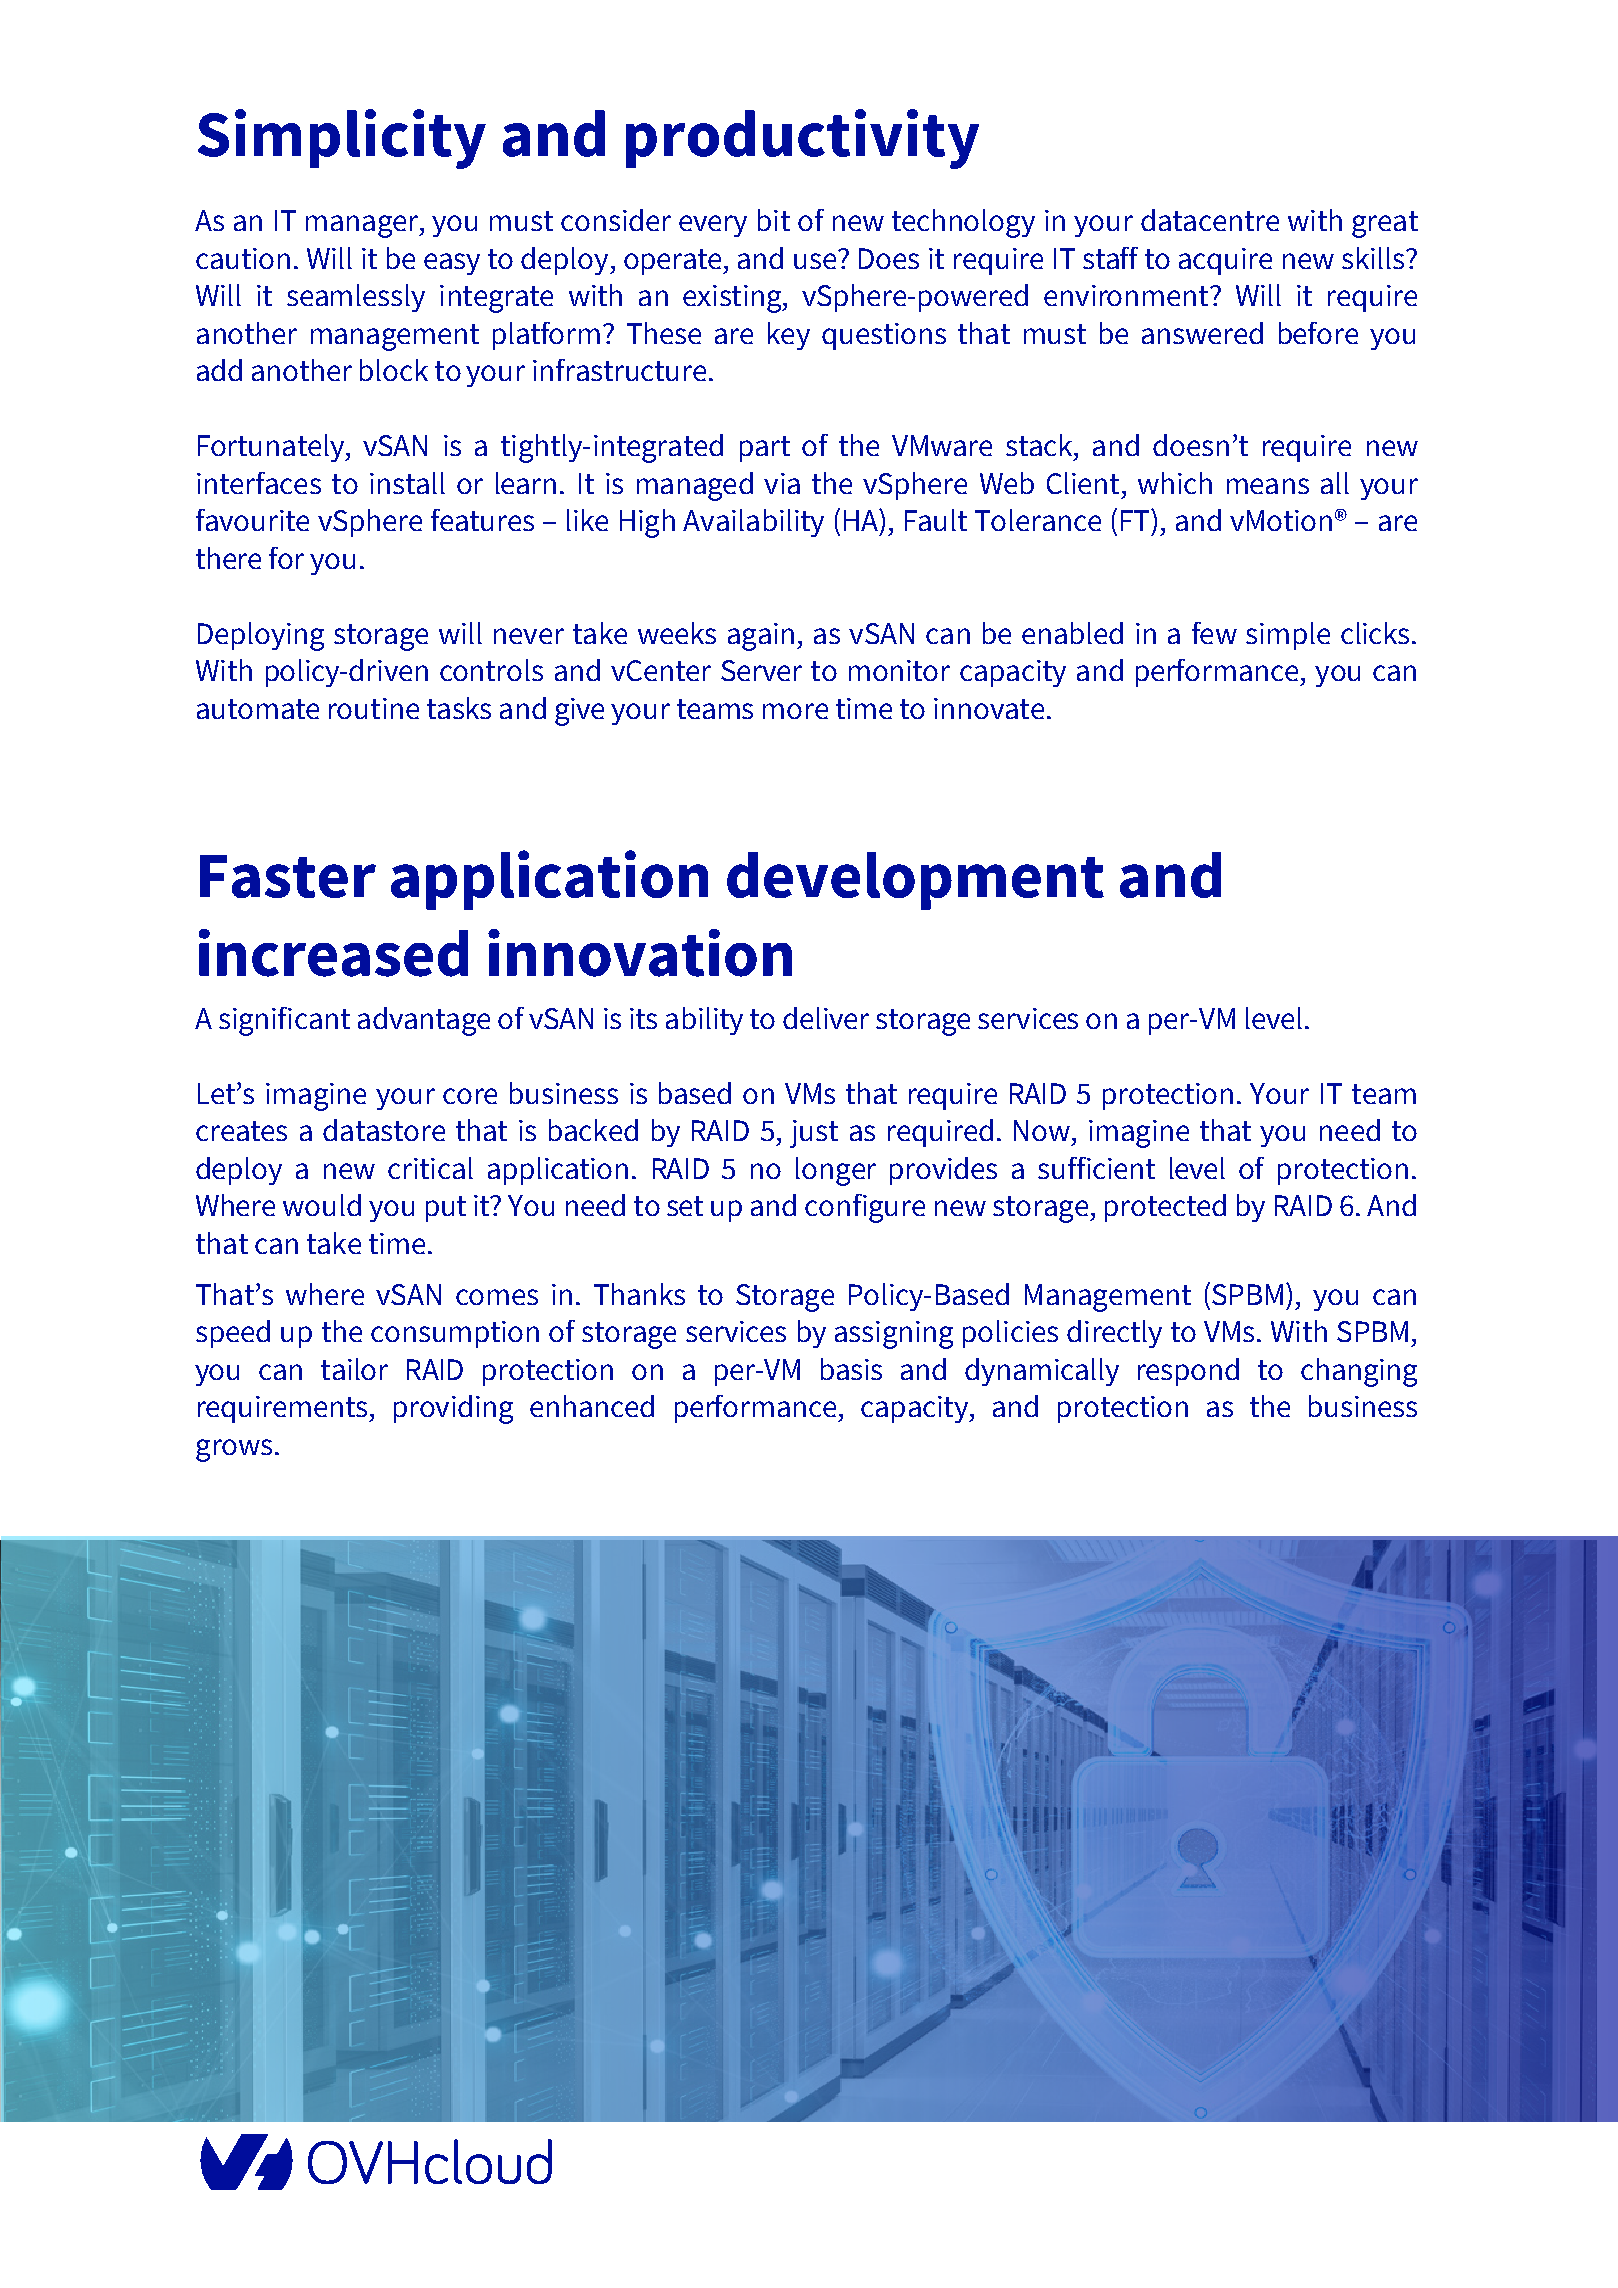  Describe the element at coordinates (1188, 1372) in the image. I see `respond` at that location.
